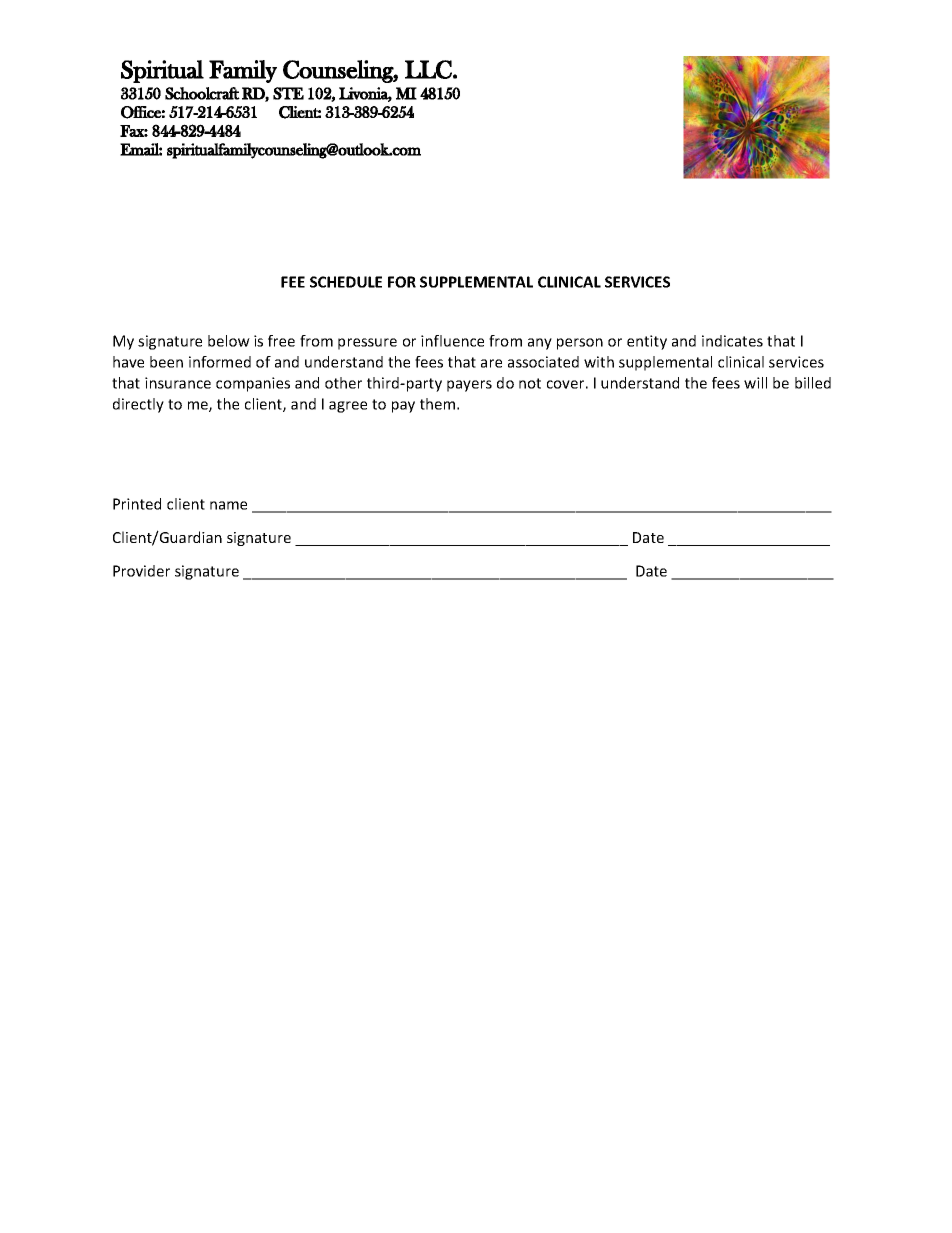  What do you see at coordinates (452, 341) in the image?
I see `influence` at bounding box center [452, 341].
